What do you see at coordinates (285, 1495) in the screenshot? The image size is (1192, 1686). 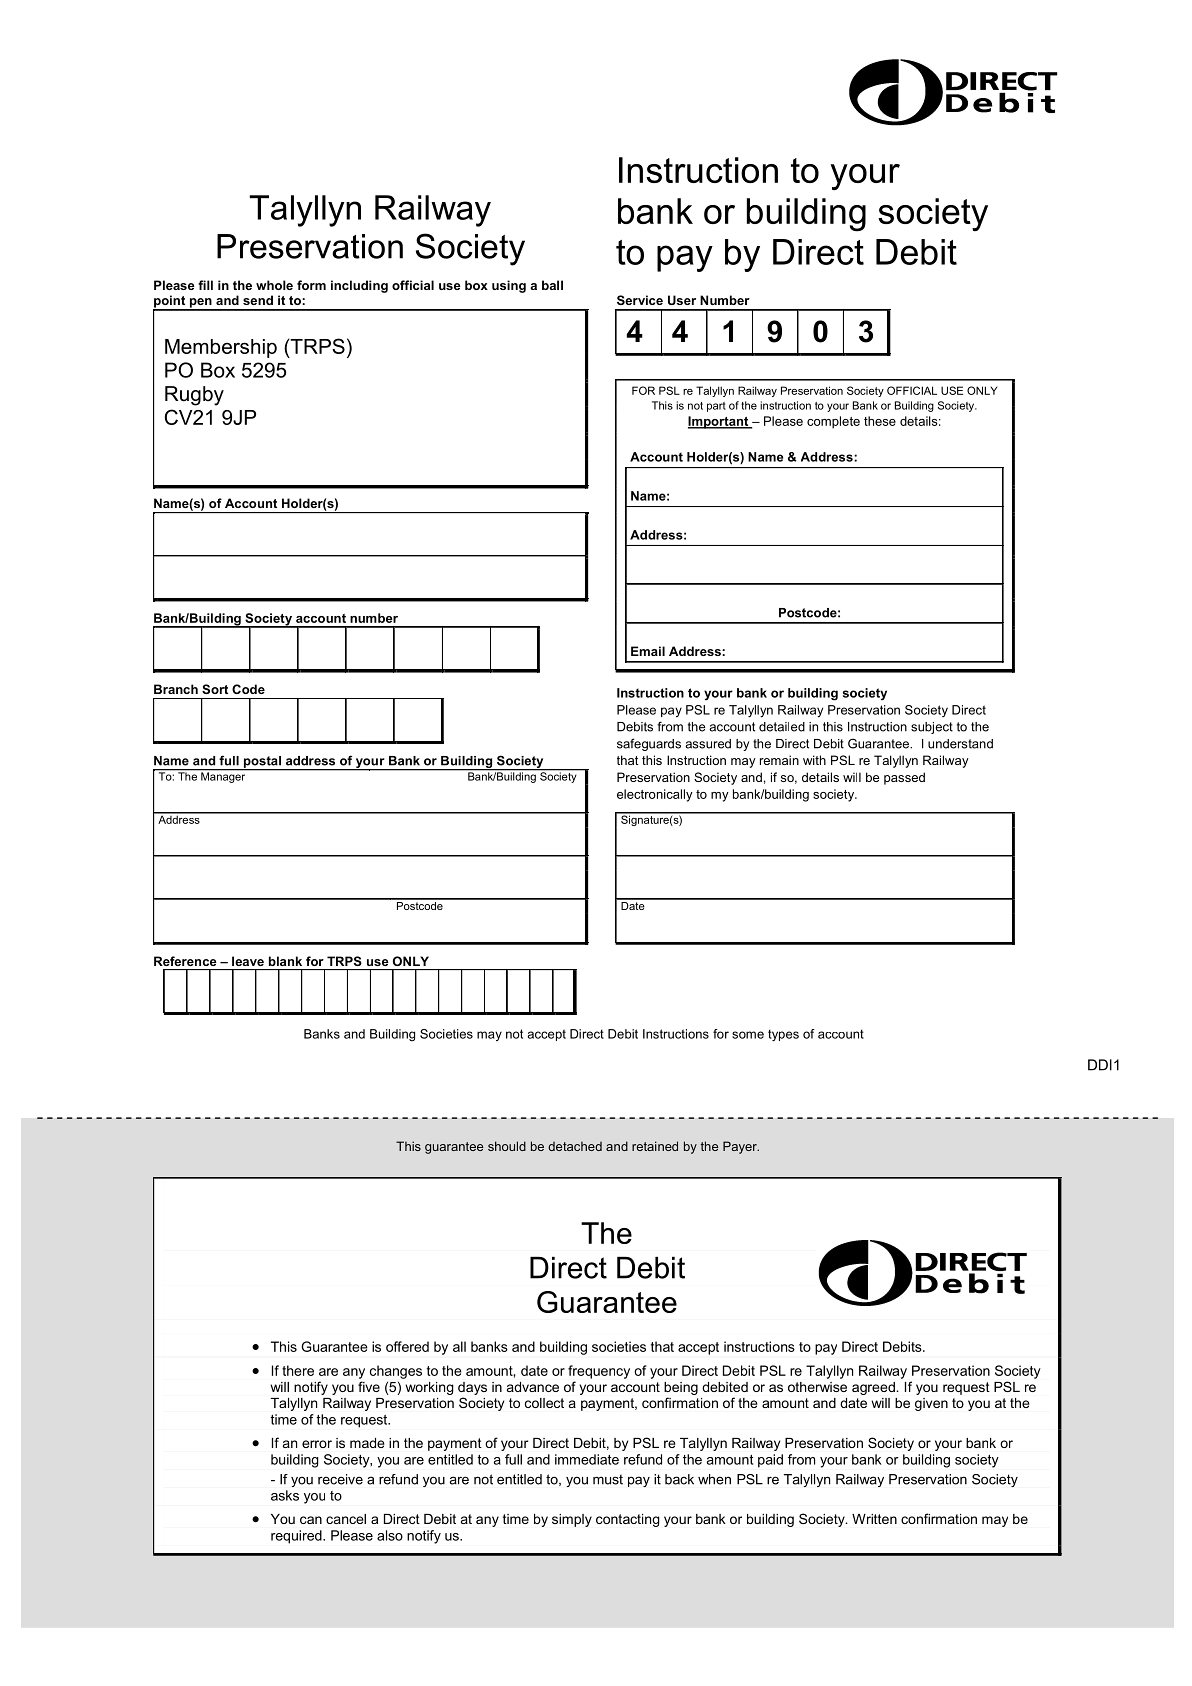 I see `asks` at bounding box center [285, 1495].
